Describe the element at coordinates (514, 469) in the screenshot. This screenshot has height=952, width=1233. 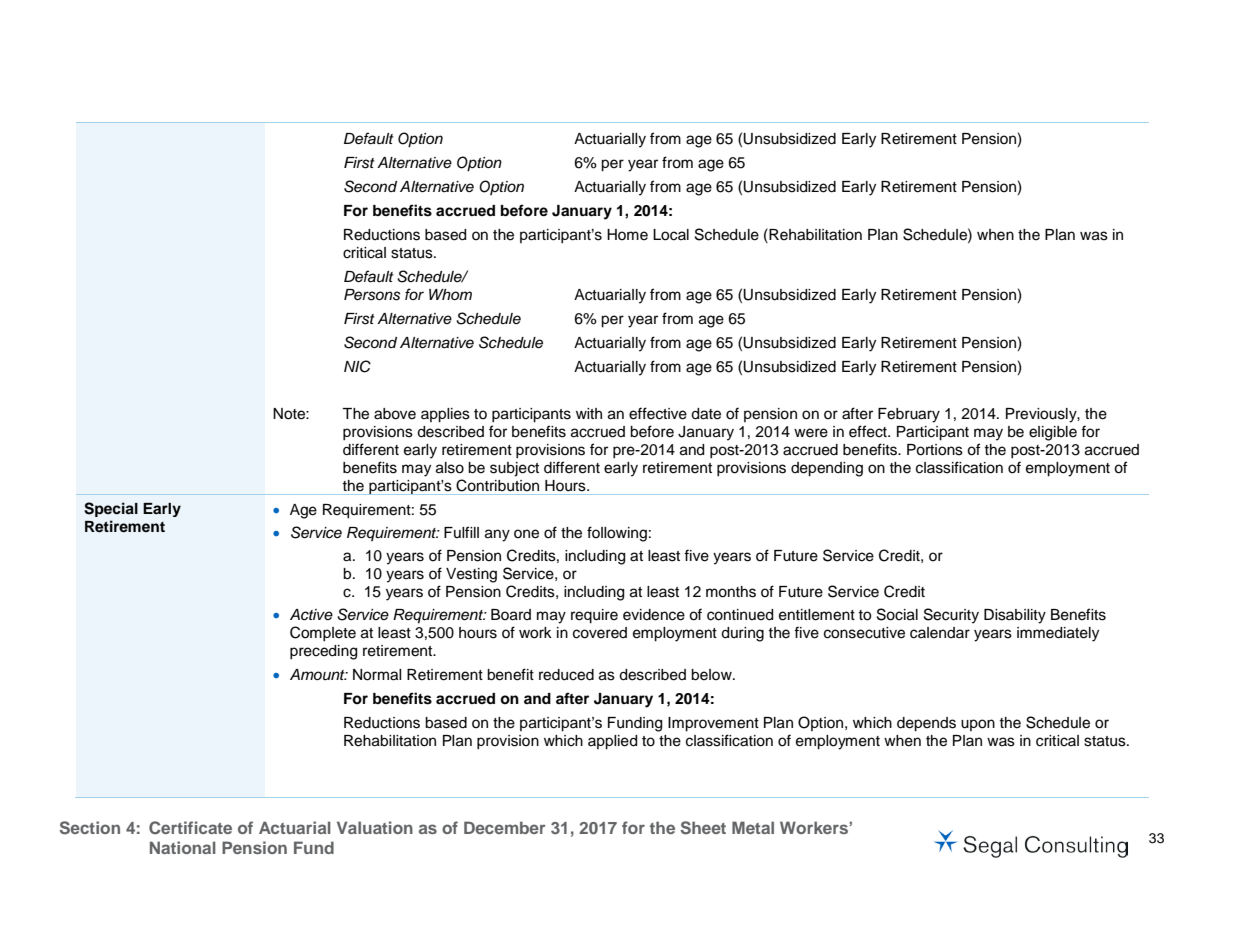
I see `subject` at that location.
